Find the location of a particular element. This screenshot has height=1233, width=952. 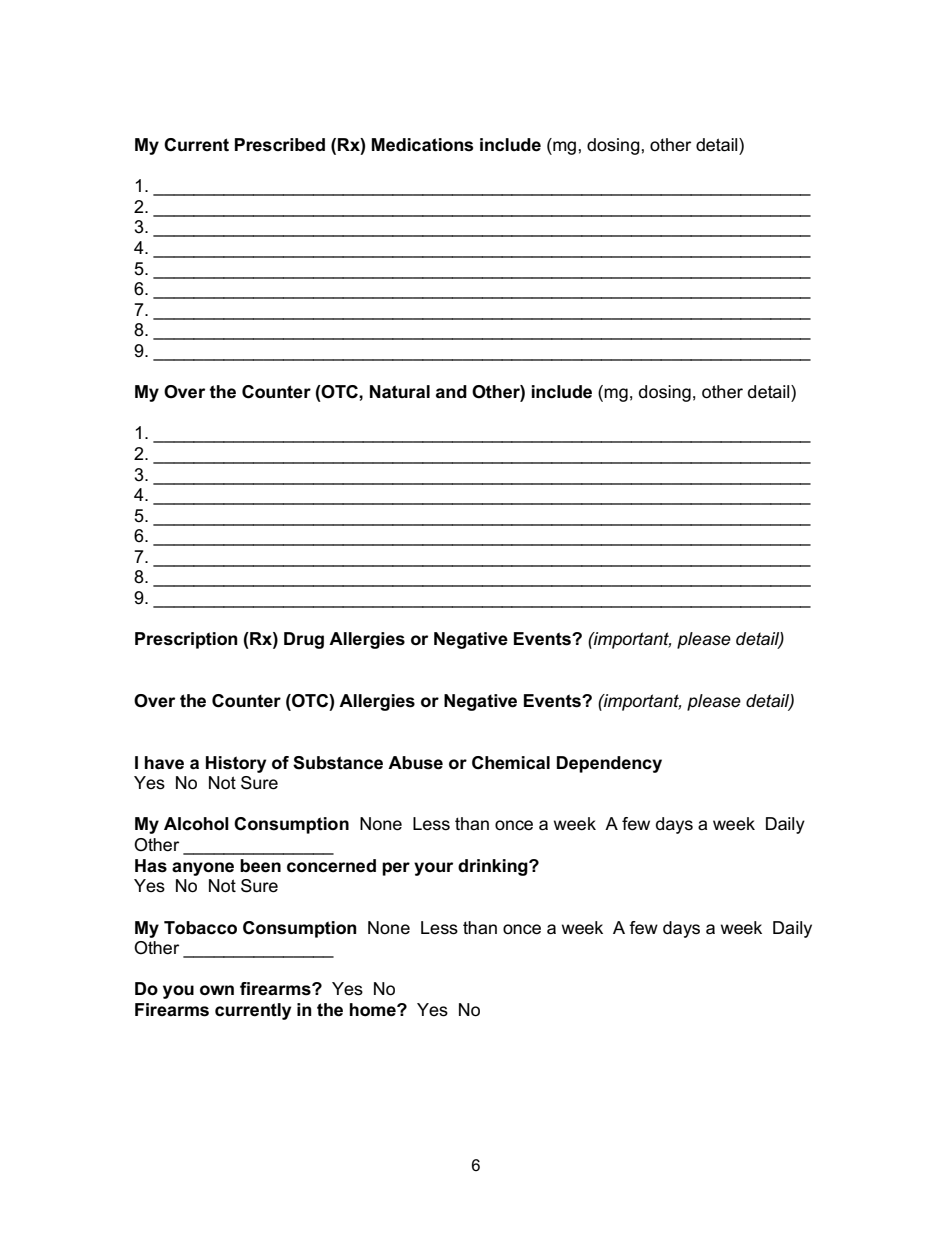

Substance is located at coordinates (338, 763).
